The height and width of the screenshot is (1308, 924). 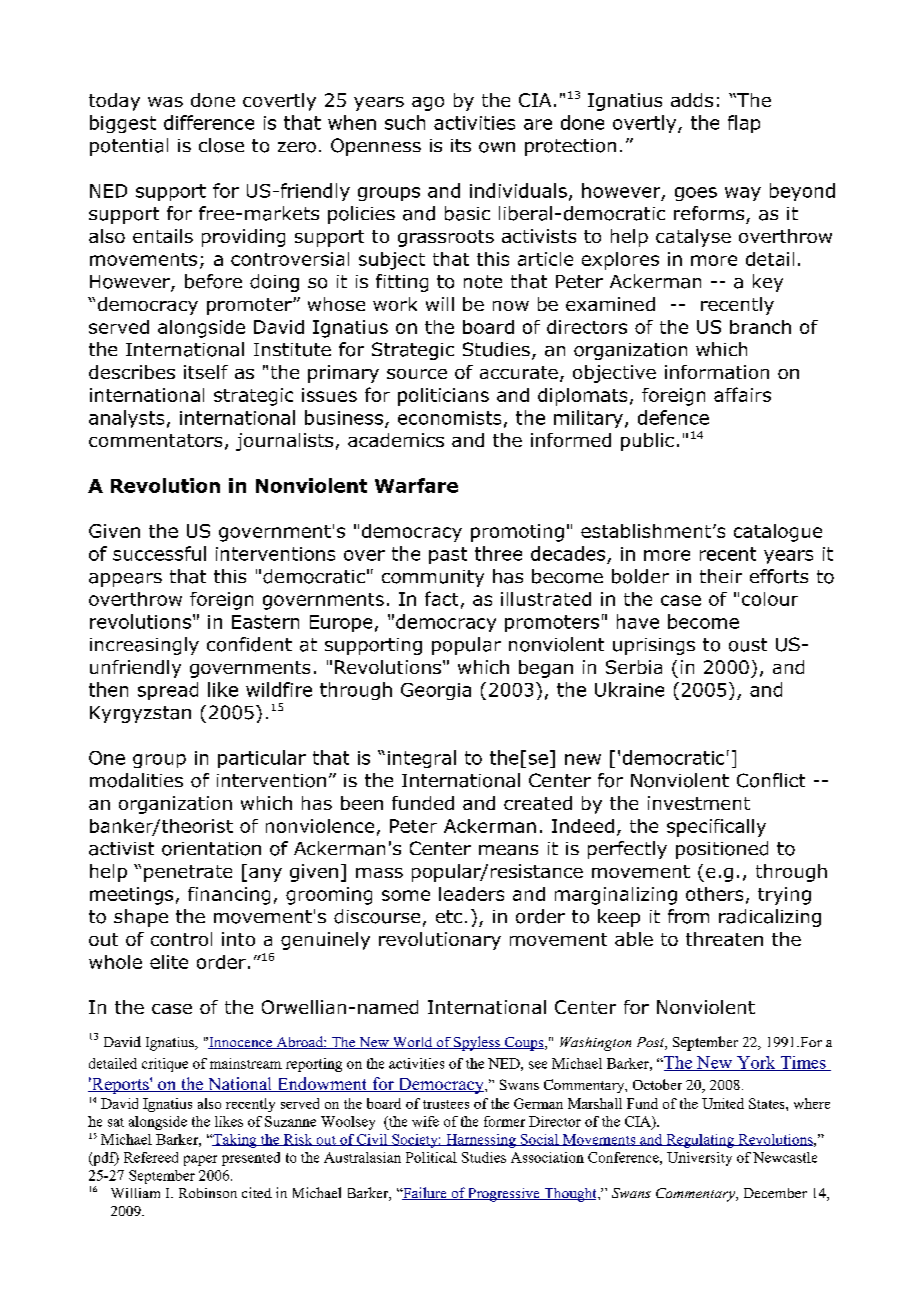 What do you see at coordinates (229, 896) in the screenshot?
I see `financing` at bounding box center [229, 896].
